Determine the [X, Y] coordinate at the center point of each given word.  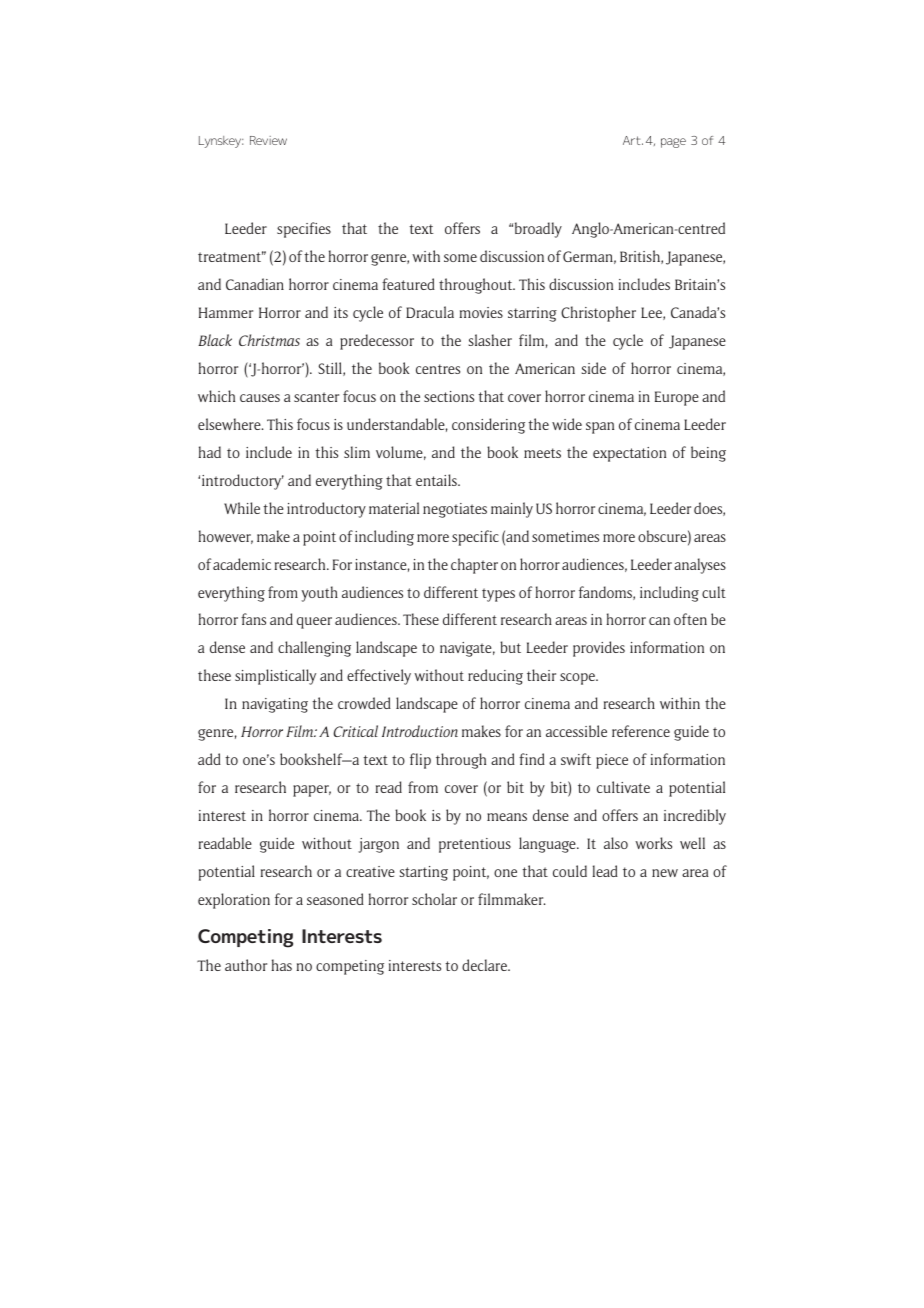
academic [242, 564]
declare [485, 965]
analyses [700, 566]
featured [408, 284]
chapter [474, 566]
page [673, 143]
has [282, 965]
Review [268, 140]
